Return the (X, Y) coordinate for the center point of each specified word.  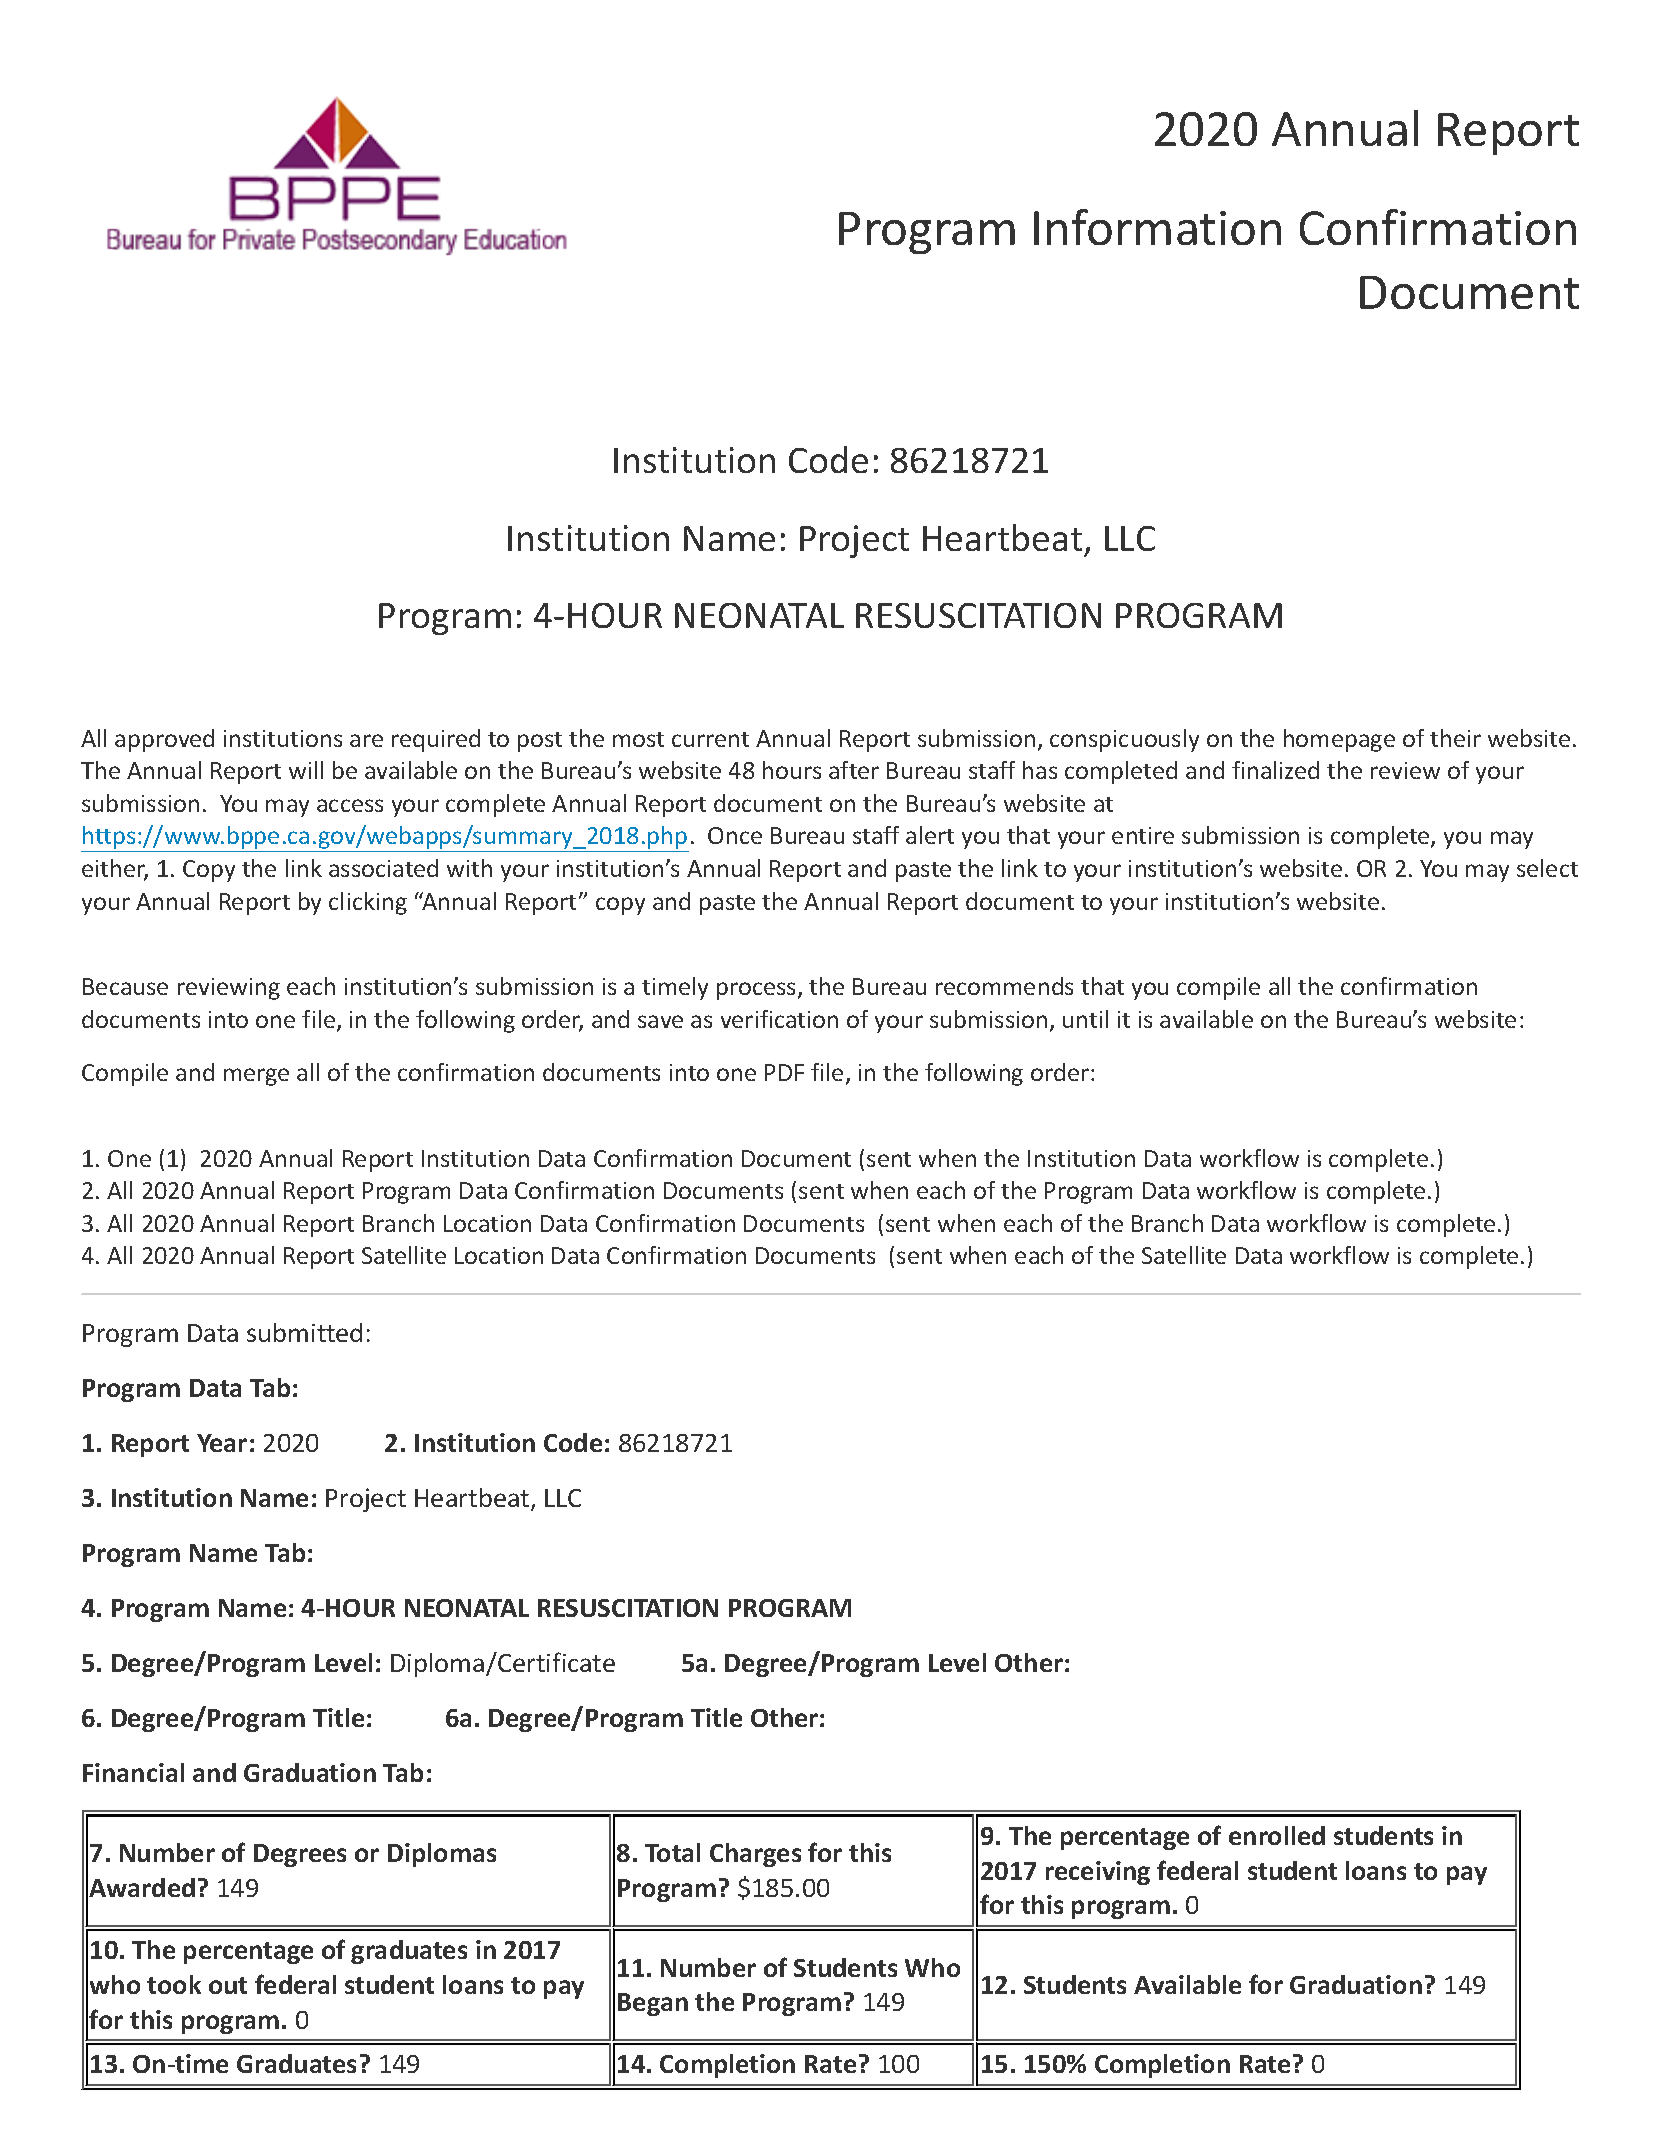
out (228, 1985)
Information (1157, 227)
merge (256, 1077)
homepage (1339, 740)
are (366, 740)
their (1455, 738)
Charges (755, 1855)
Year (222, 1443)
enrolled (1277, 1835)
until (1085, 1019)
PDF (784, 1072)
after (854, 770)
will (306, 770)
